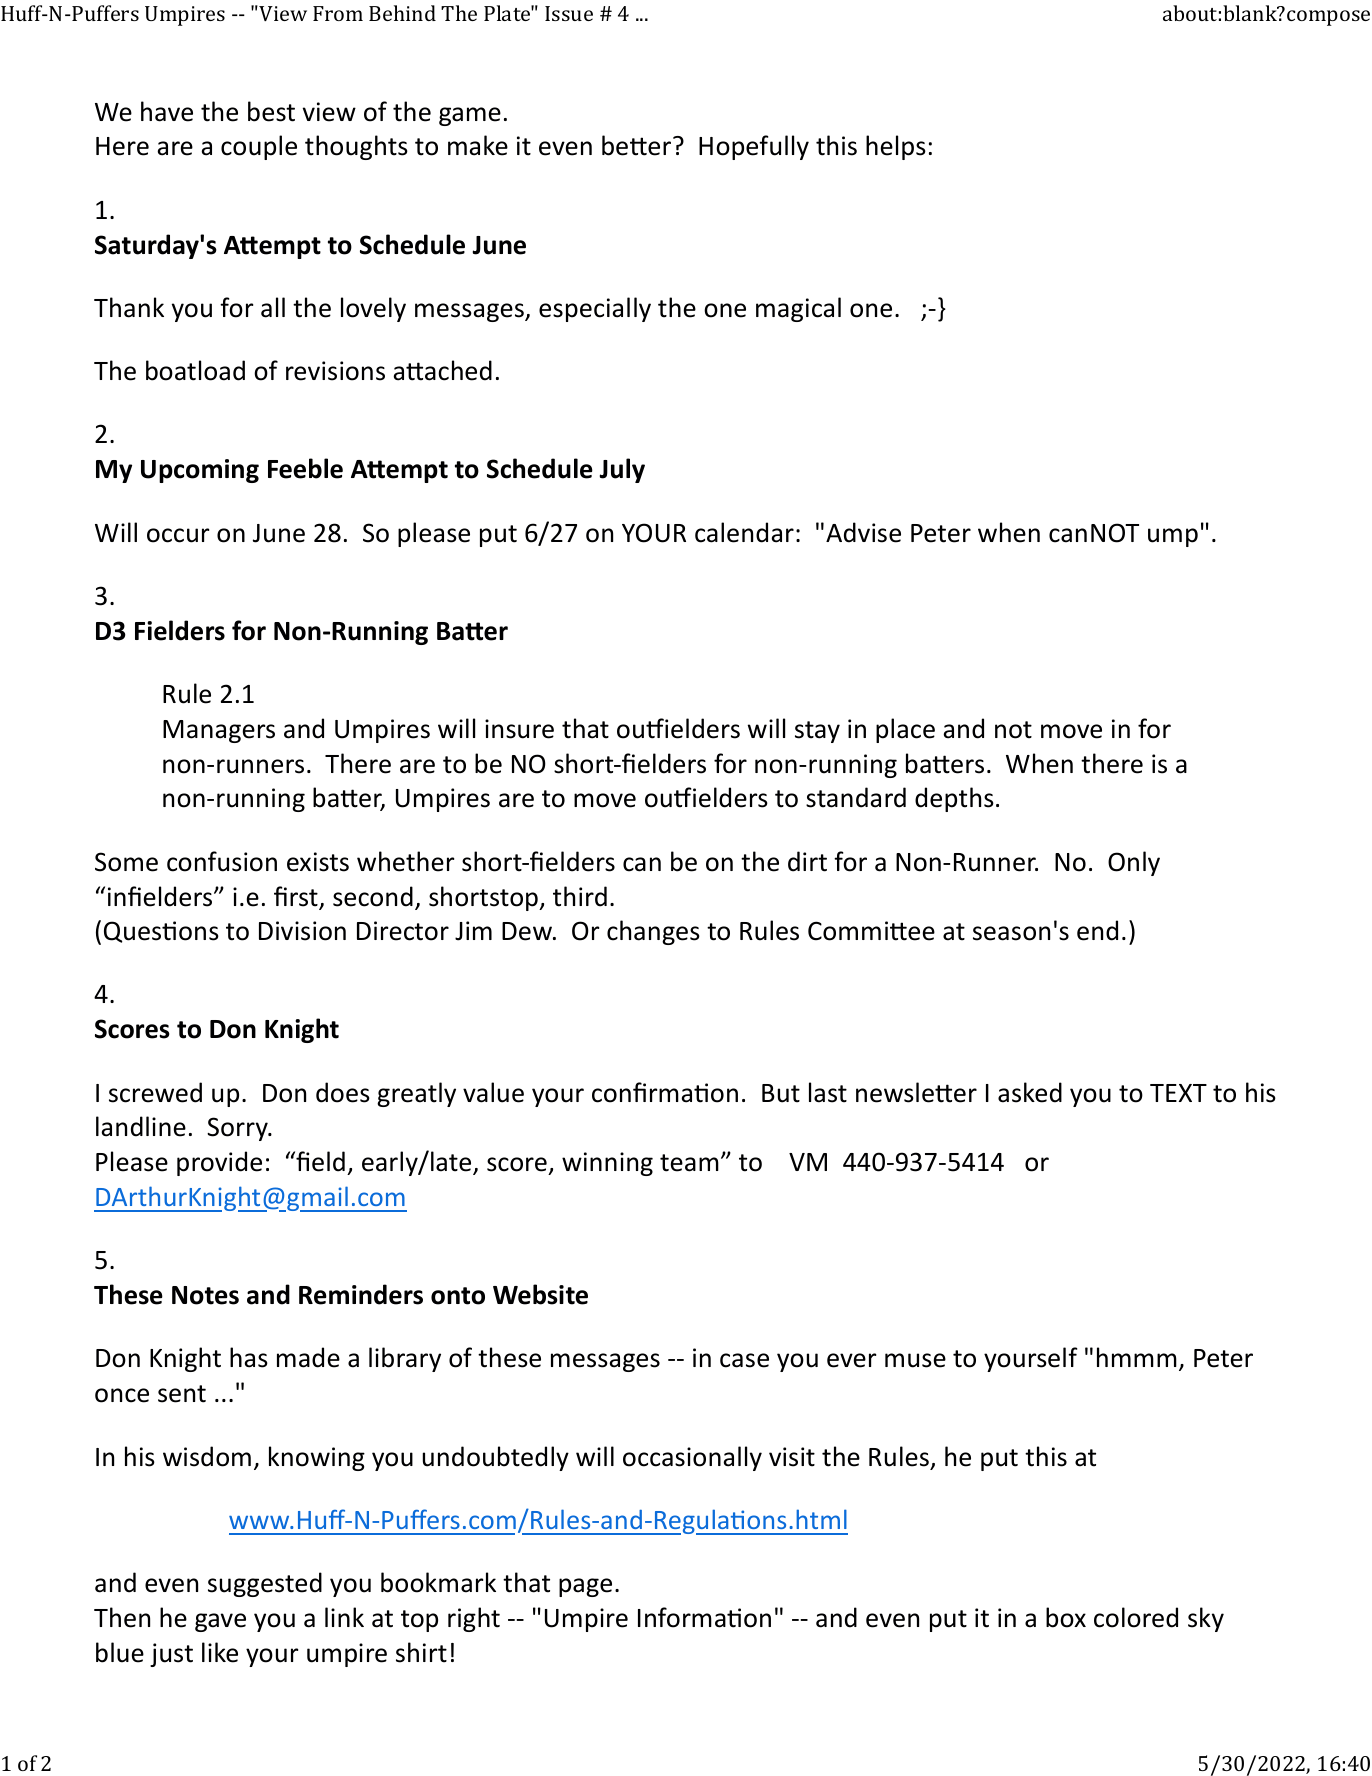 The width and height of the image is (1372, 1776). I want to click on asked, so click(1030, 1092).
